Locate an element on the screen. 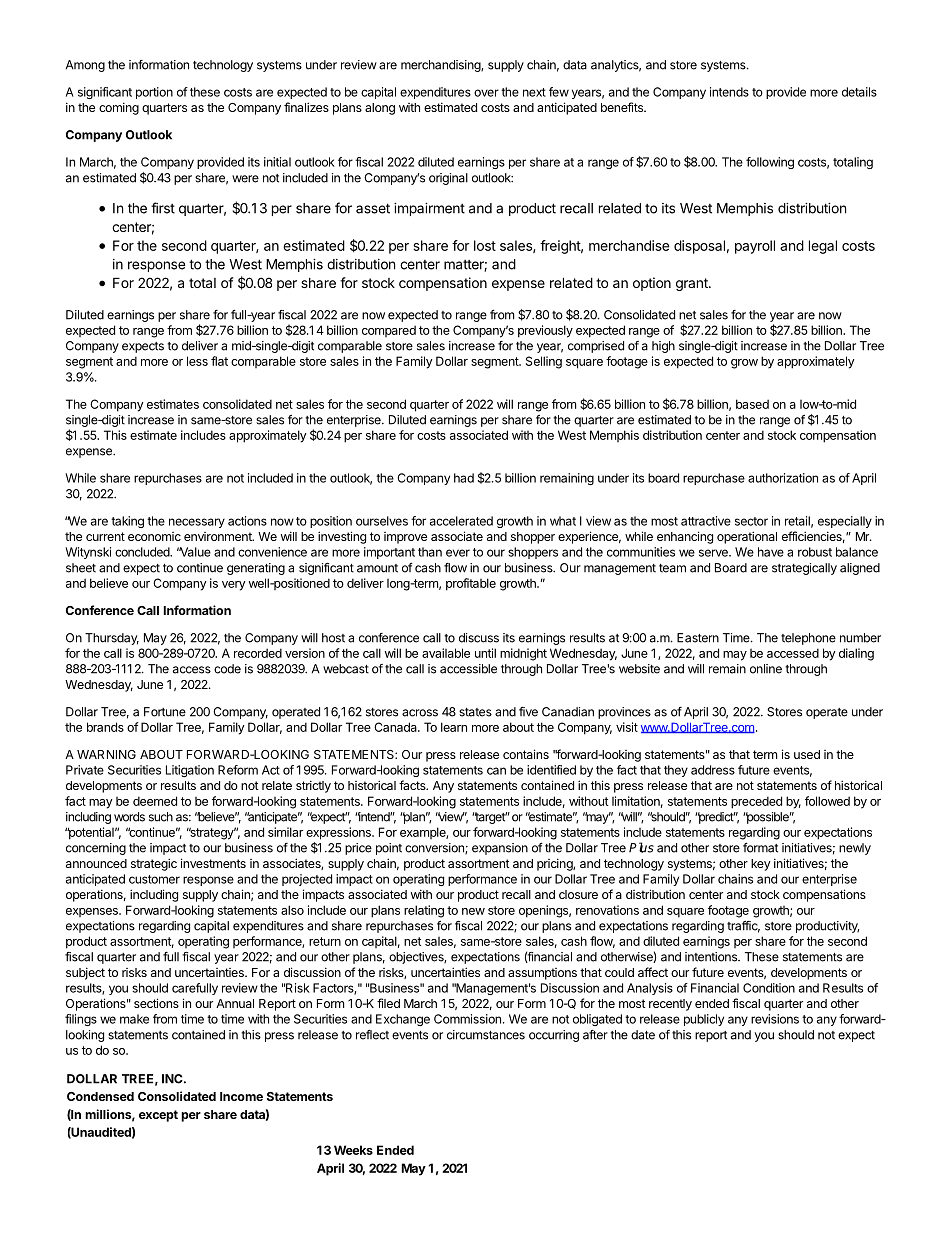 Image resolution: width=952 pixels, height=1233 pixels. circumstances is located at coordinates (486, 1035).
